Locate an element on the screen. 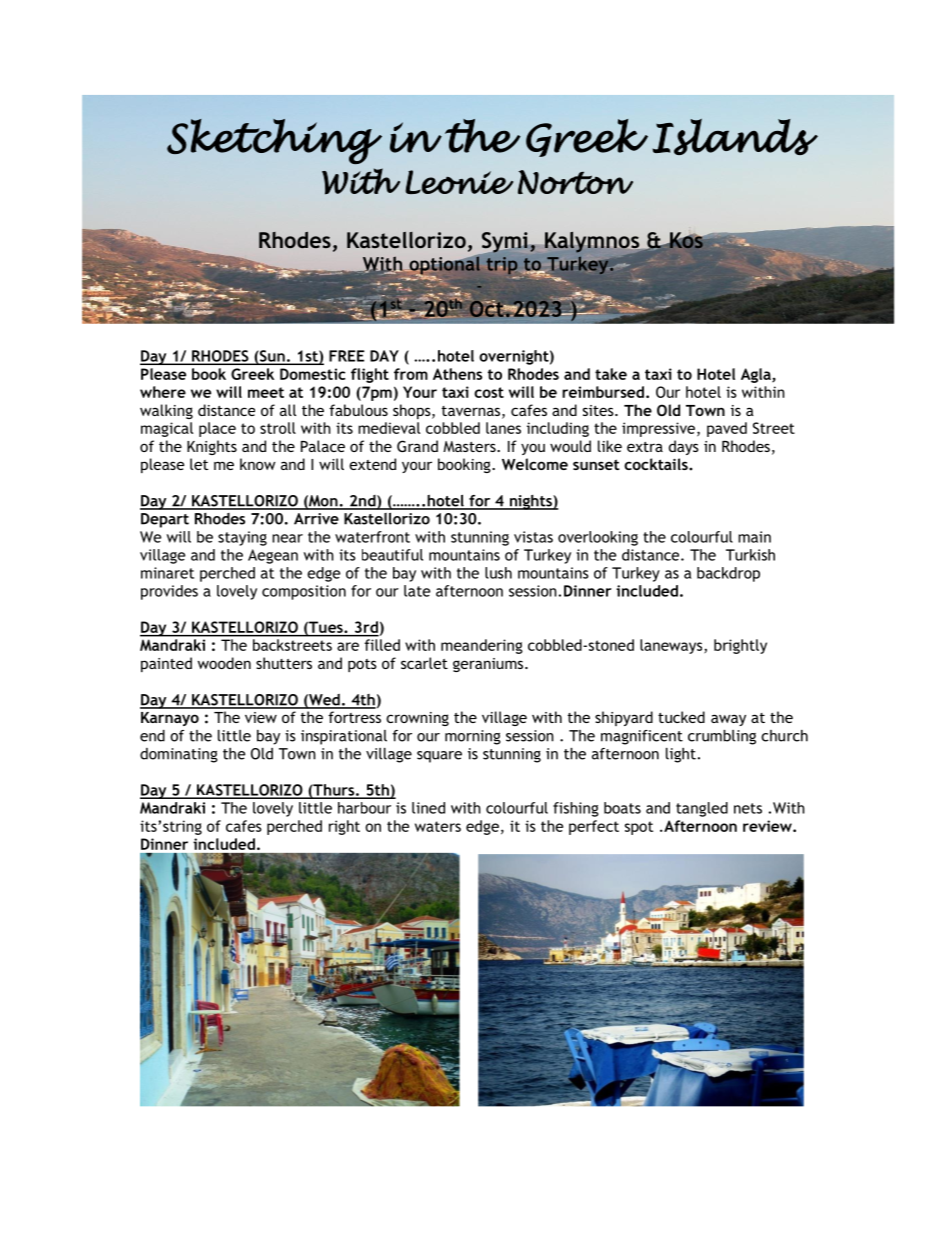  trip is located at coordinates (502, 266).
